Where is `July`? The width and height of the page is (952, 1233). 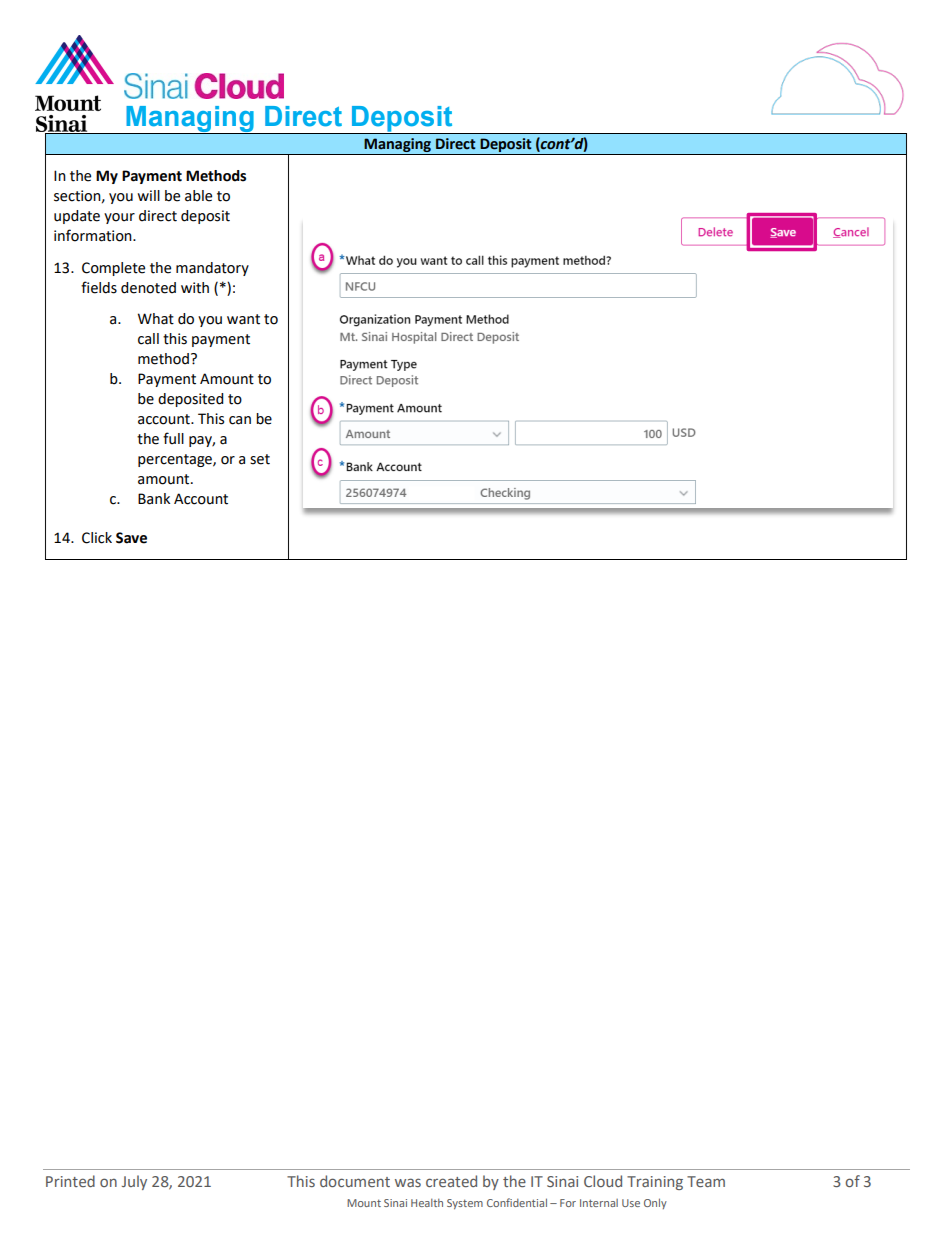 July is located at coordinates (134, 1182).
